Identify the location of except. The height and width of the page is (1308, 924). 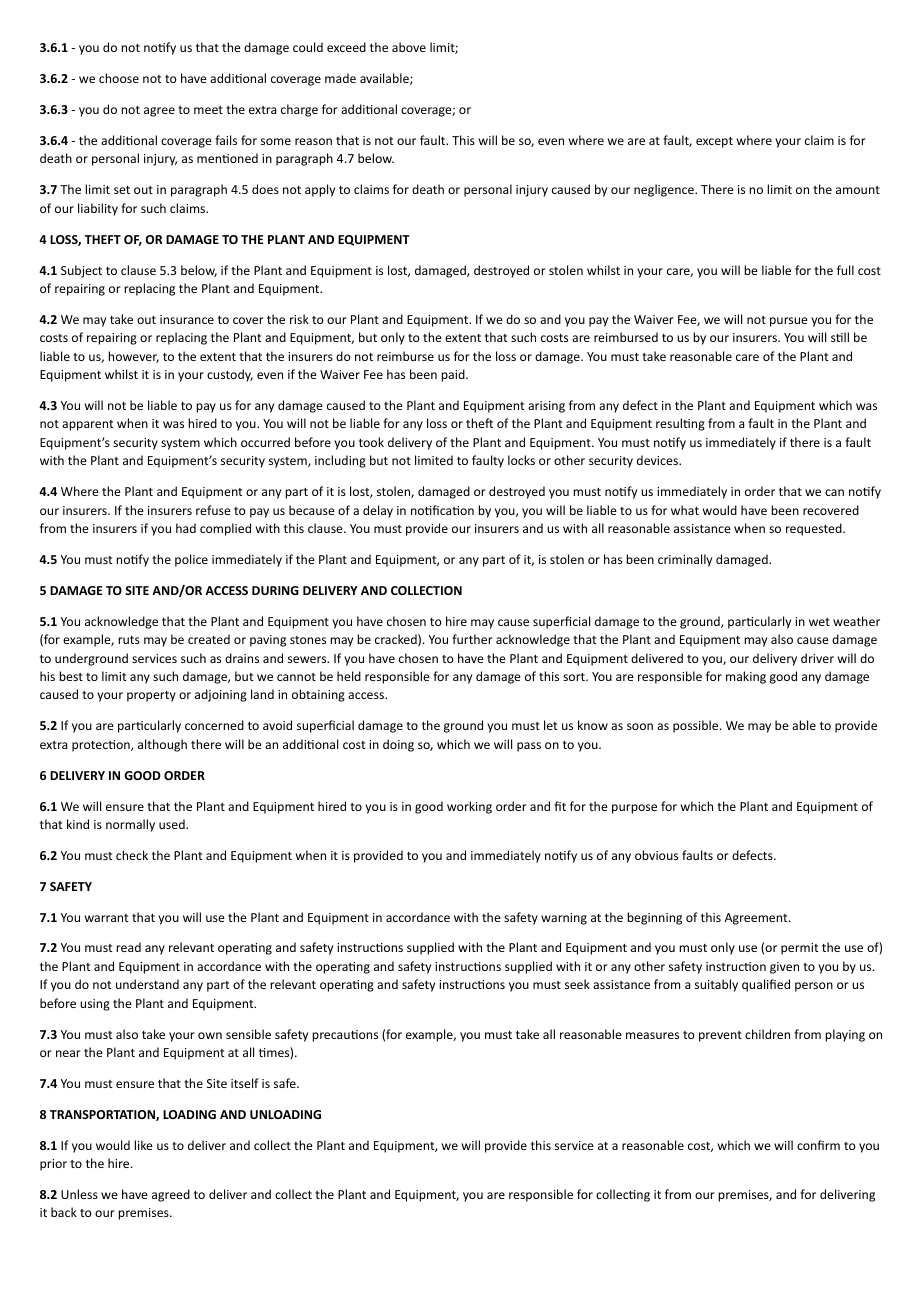
(714, 142).
